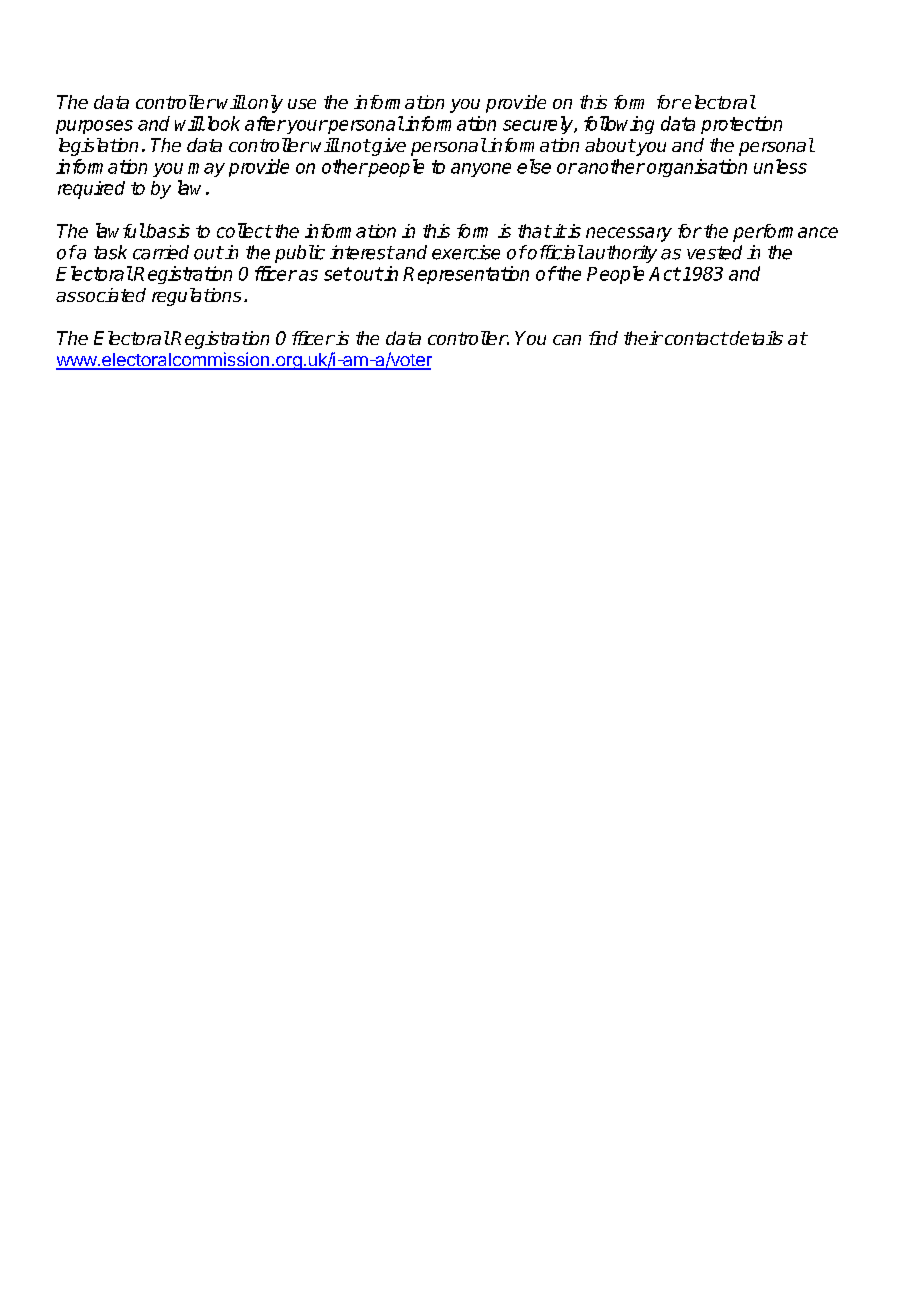 This page has width=924, height=1308. I want to click on organisation, so click(697, 168).
